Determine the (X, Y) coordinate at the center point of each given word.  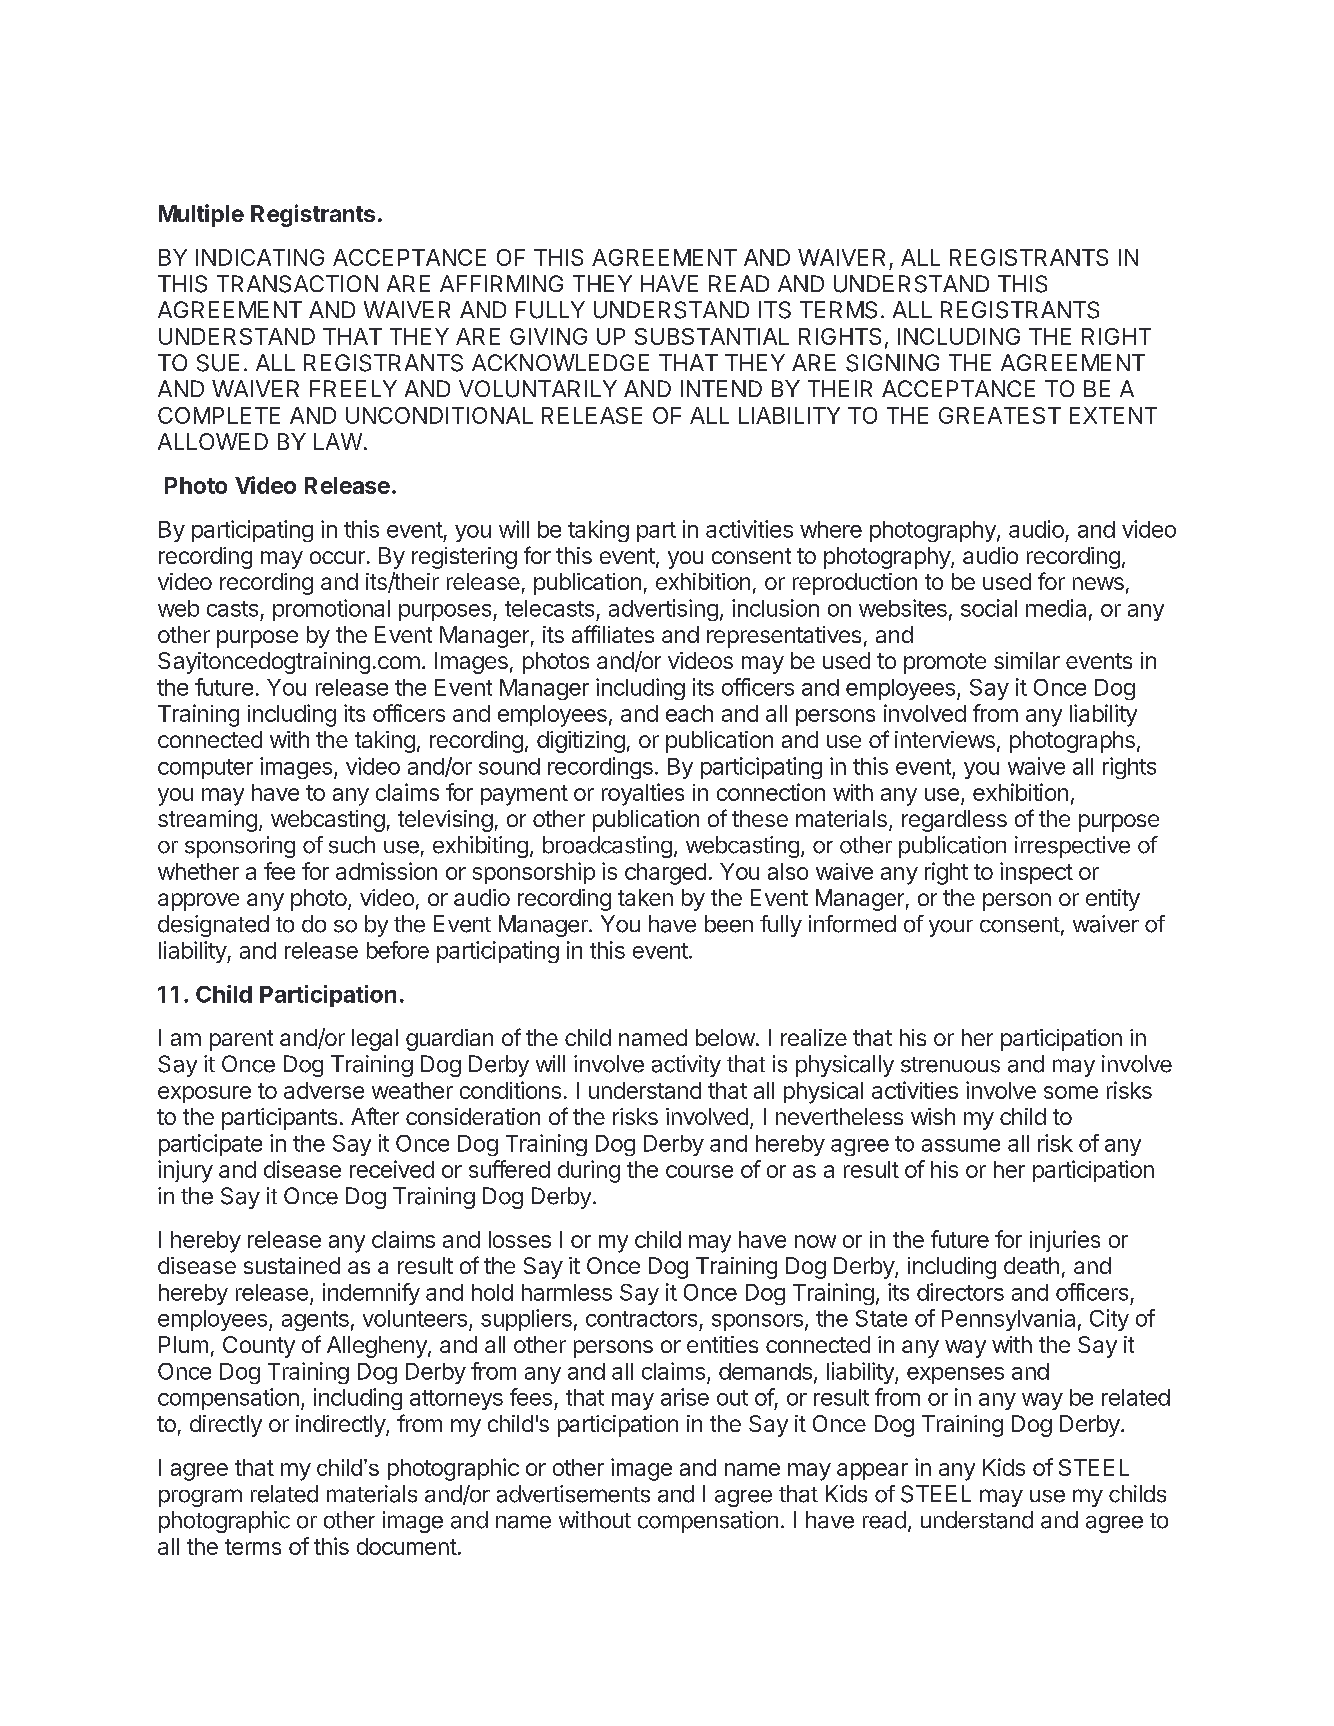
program (200, 1498)
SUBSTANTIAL (712, 336)
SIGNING (892, 363)
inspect (1036, 873)
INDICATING (260, 257)
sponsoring (240, 847)
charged (665, 874)
